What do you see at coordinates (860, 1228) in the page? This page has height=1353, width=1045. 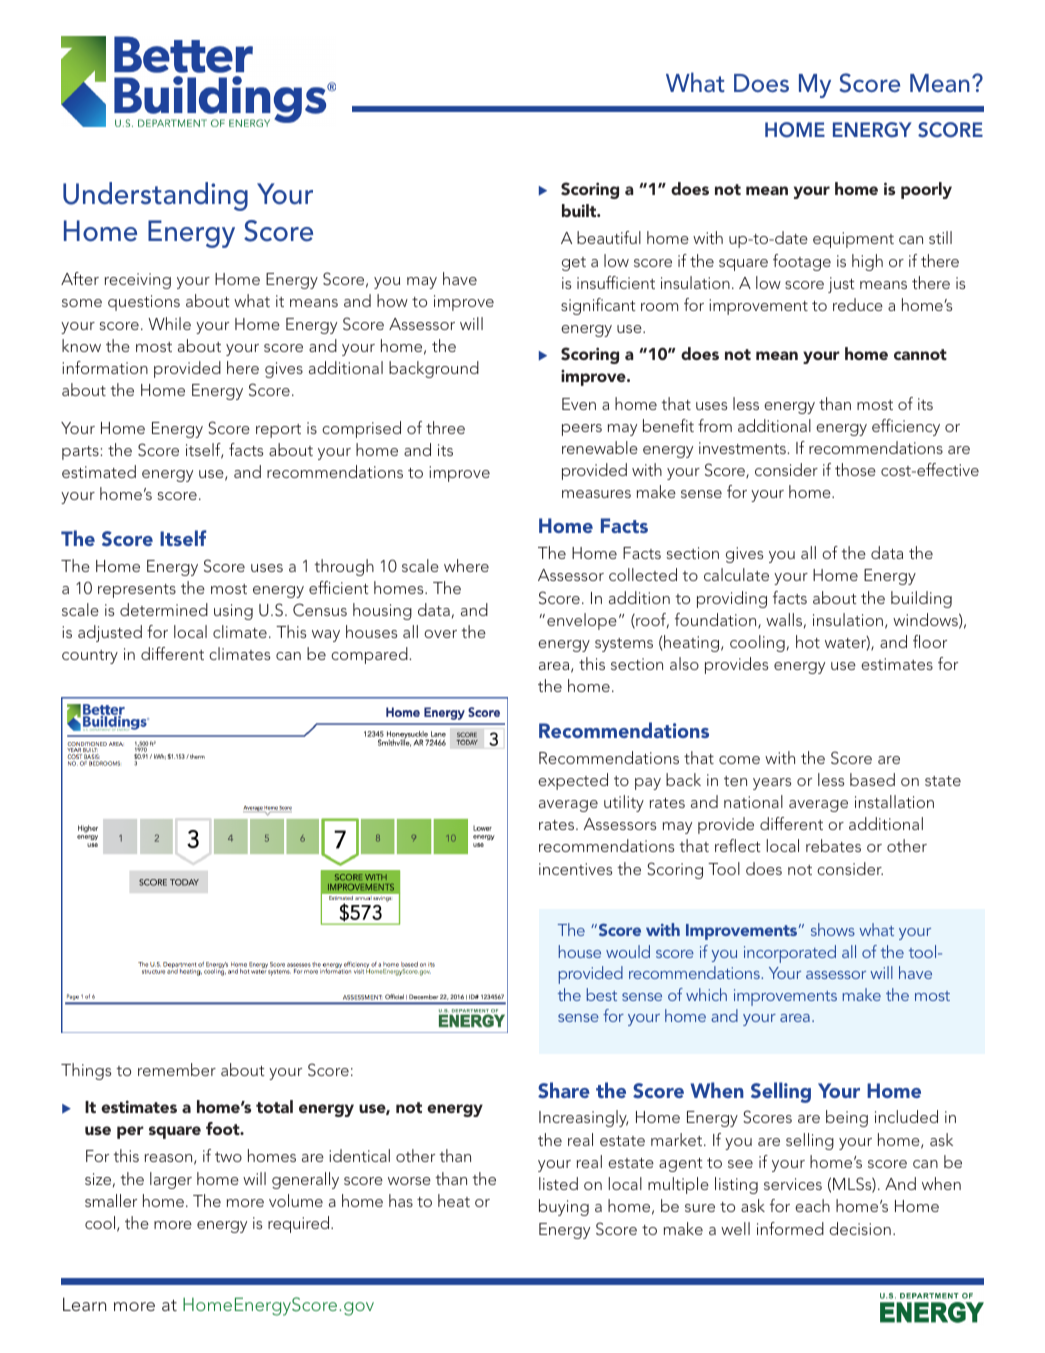 I see `decision` at bounding box center [860, 1228].
